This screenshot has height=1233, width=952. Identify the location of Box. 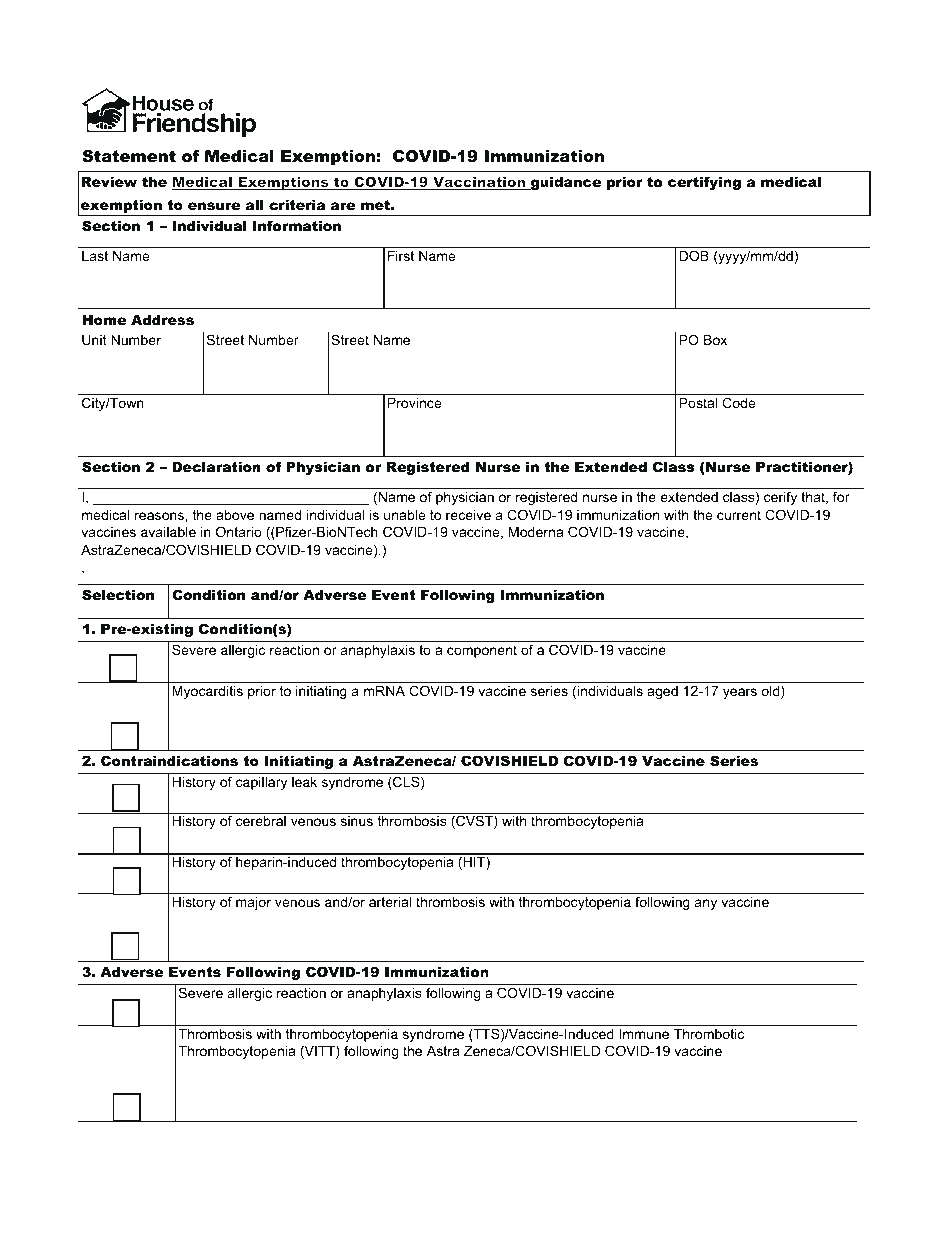
(715, 340).
